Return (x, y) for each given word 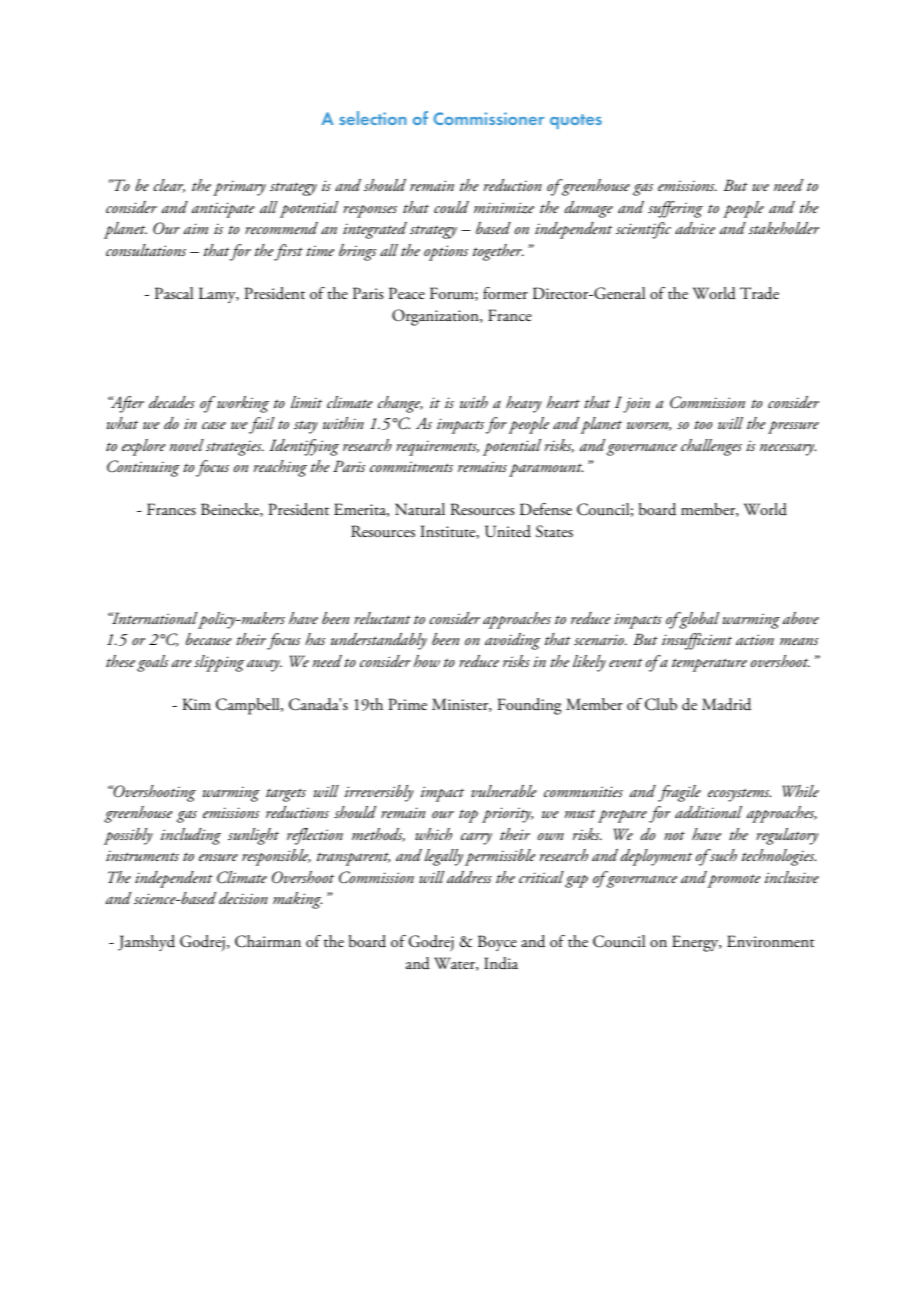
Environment (771, 941)
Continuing (143, 468)
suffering (675, 209)
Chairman (268, 941)
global (698, 620)
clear (169, 186)
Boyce (497, 943)
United (508, 531)
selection (372, 118)
